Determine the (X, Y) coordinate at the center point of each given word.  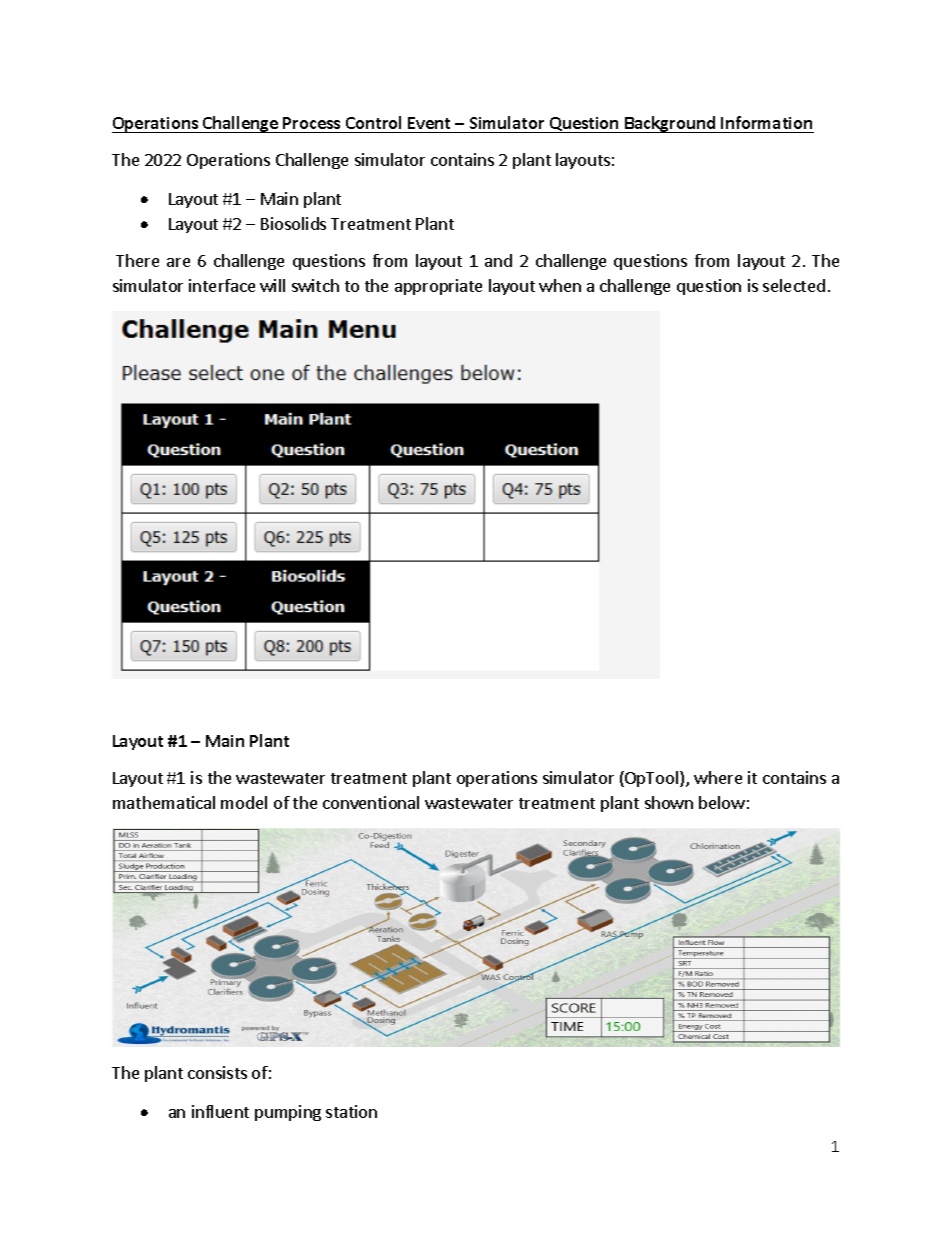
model (244, 802)
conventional (371, 802)
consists (217, 1072)
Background (670, 124)
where (718, 777)
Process (311, 123)
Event (429, 123)
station (351, 1111)
